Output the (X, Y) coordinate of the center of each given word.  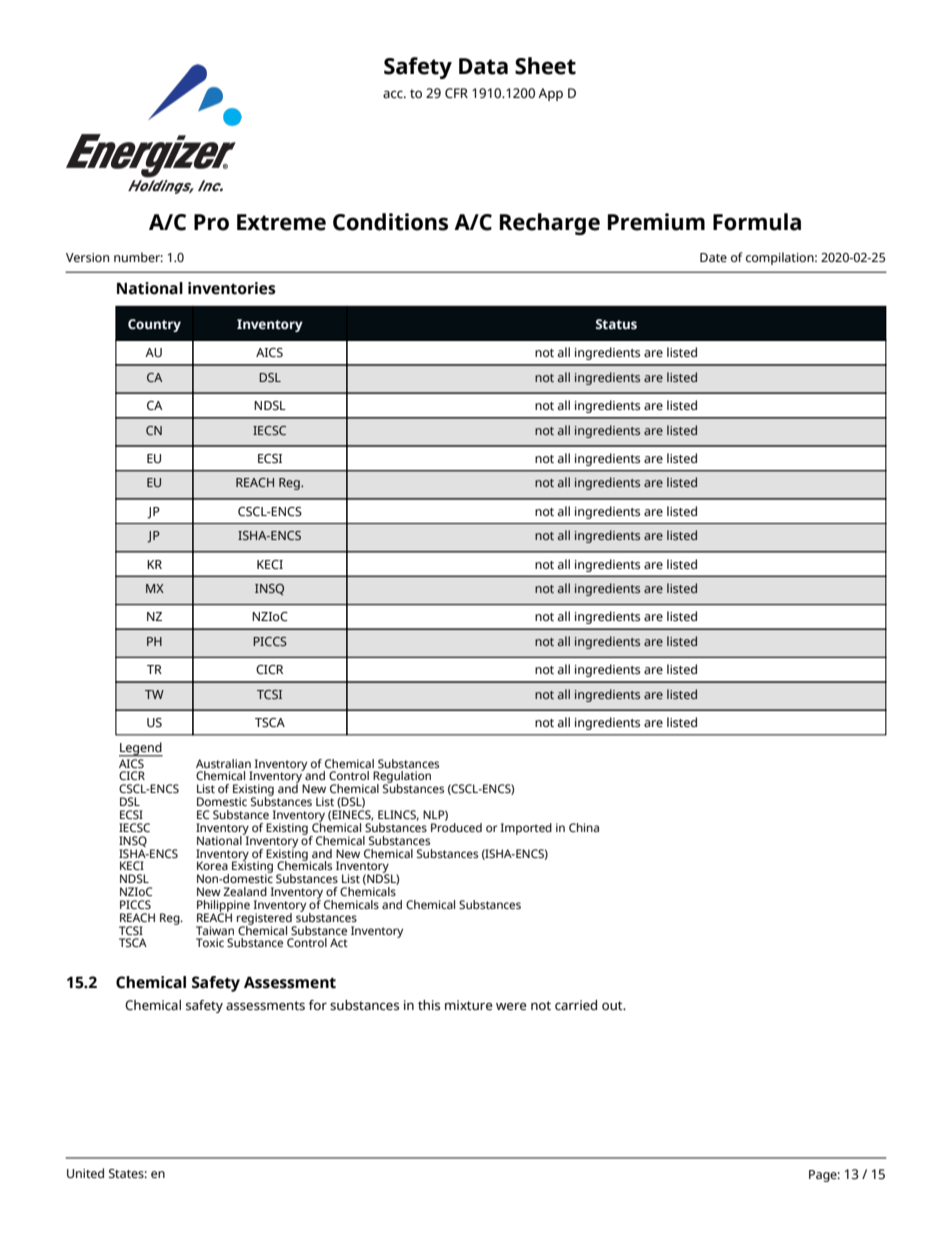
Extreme (281, 222)
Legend (141, 749)
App (550, 94)
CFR (456, 93)
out (613, 1005)
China (584, 828)
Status (616, 324)
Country (154, 325)
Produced (456, 826)
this (429, 1005)
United (85, 1173)
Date (713, 257)
